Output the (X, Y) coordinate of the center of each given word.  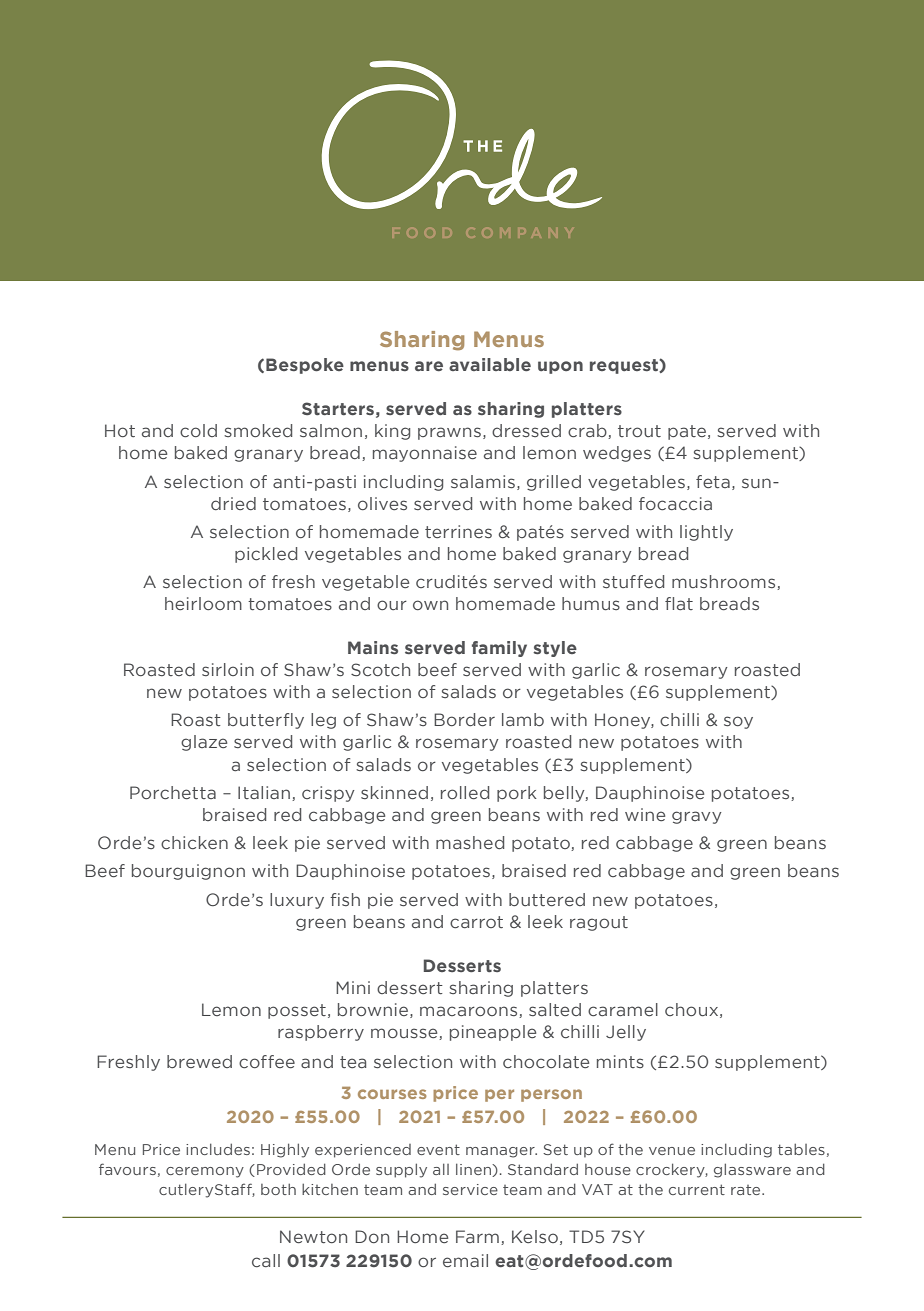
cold (198, 431)
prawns (449, 433)
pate (687, 432)
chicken (194, 843)
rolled (465, 793)
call (266, 1261)
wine (645, 815)
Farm (477, 1236)
